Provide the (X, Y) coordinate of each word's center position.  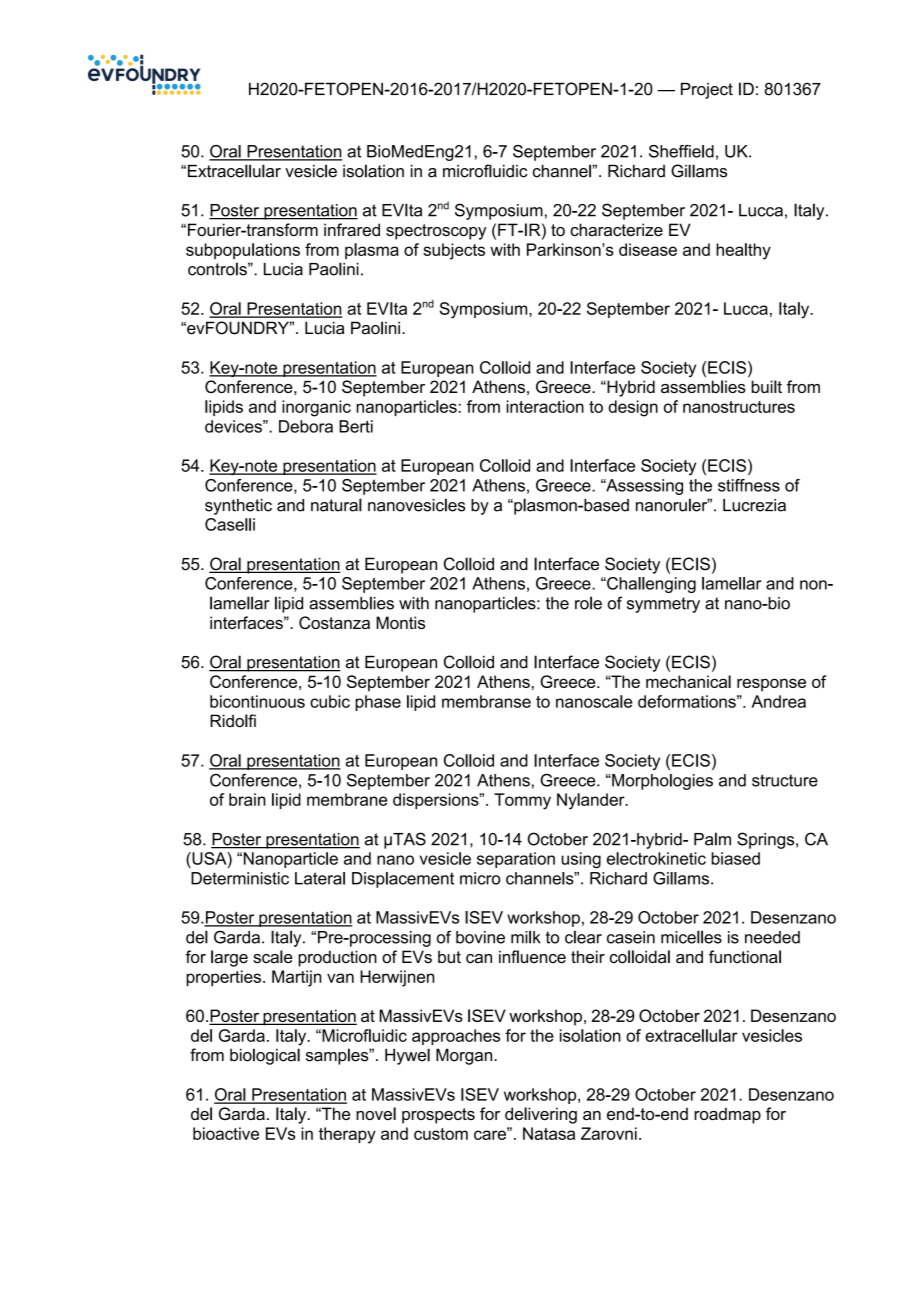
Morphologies (661, 782)
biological (265, 1056)
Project (707, 90)
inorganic (316, 408)
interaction (545, 406)
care (491, 1134)
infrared (352, 229)
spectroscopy (436, 232)
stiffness (749, 485)
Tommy (522, 801)
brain (247, 799)
